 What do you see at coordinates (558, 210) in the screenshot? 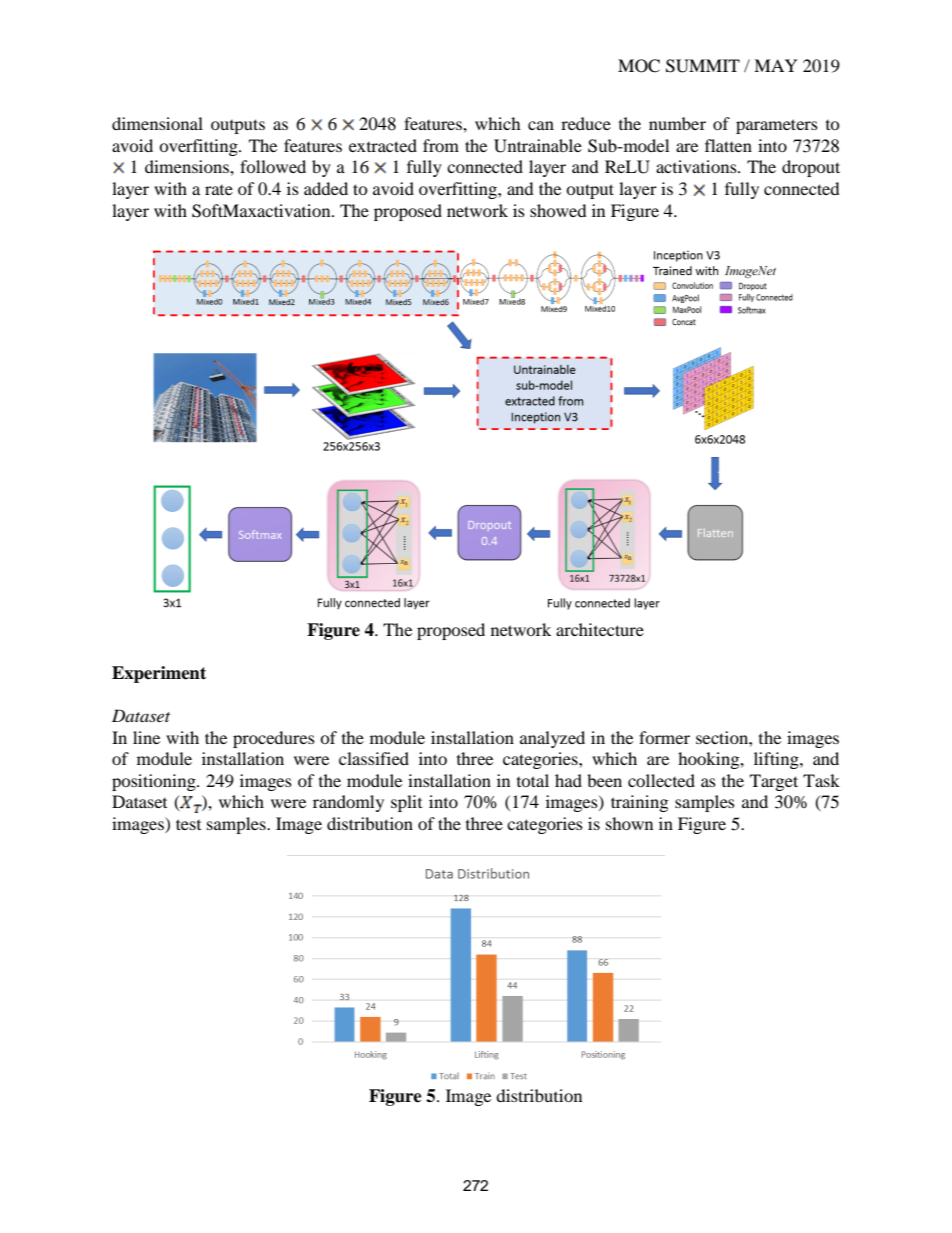
I see `showed` at bounding box center [558, 210].
